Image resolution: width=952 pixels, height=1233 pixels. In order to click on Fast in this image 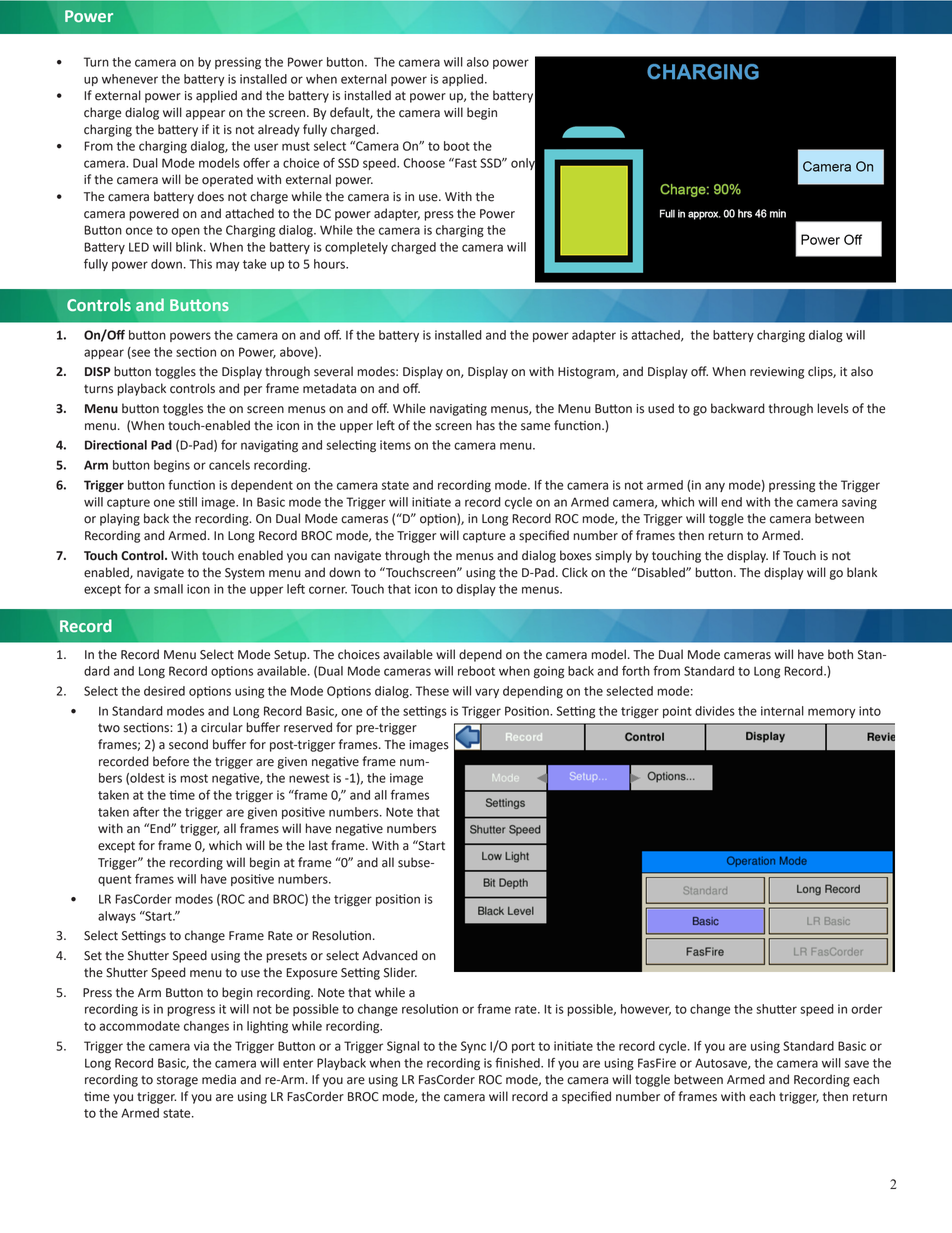, I will do `click(465, 163)`.
